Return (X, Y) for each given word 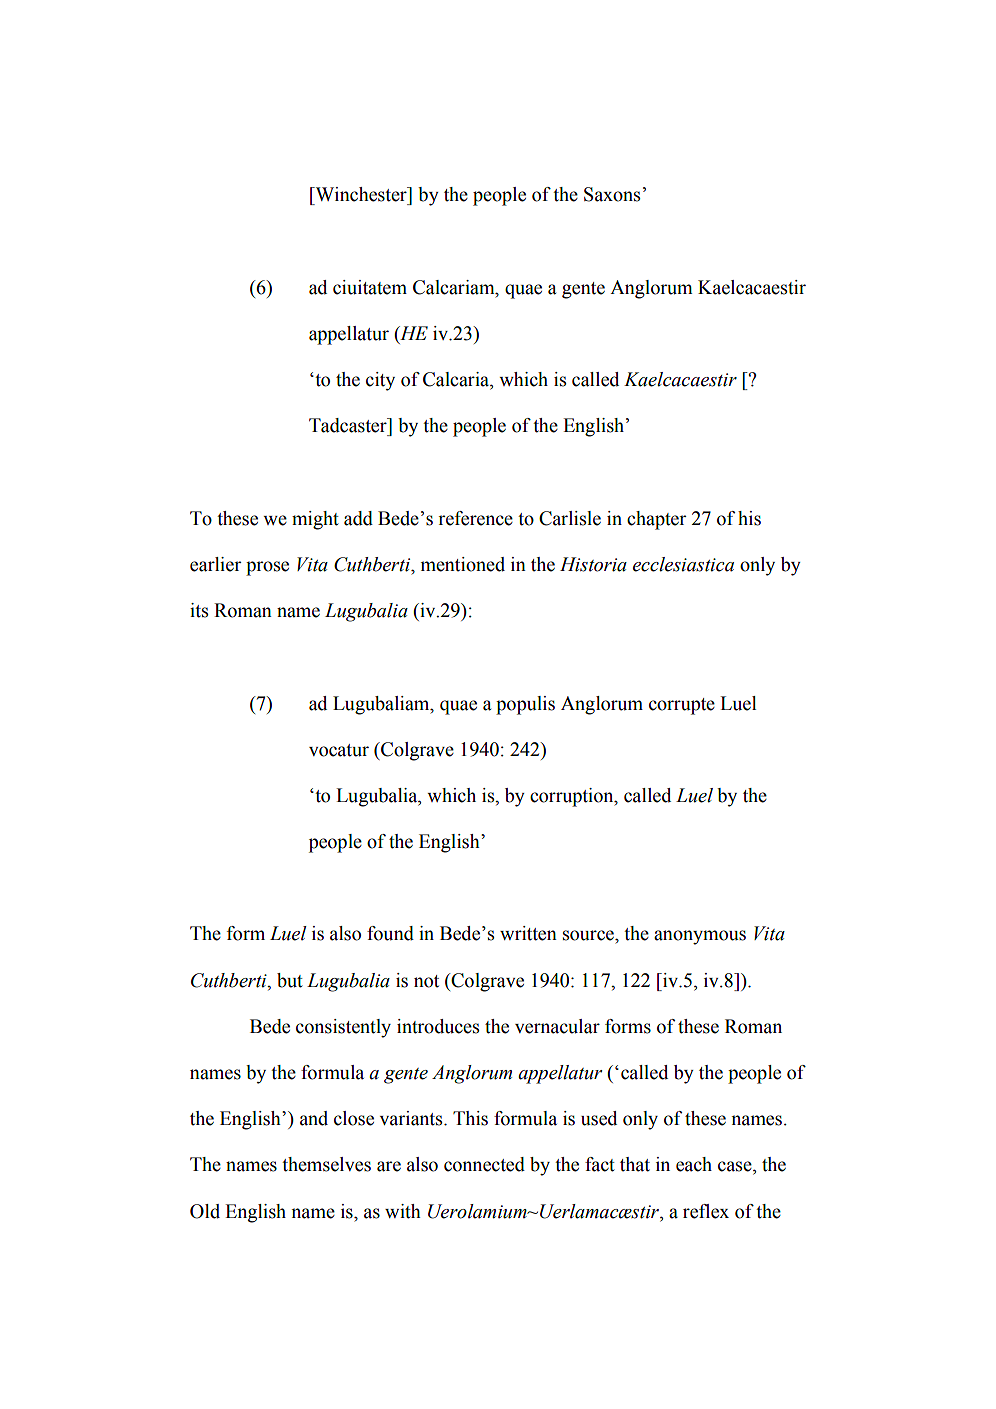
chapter (656, 520)
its (199, 610)
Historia (593, 564)
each (694, 1164)
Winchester (361, 194)
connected (484, 1164)
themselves (326, 1164)
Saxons (612, 194)
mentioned (463, 564)
